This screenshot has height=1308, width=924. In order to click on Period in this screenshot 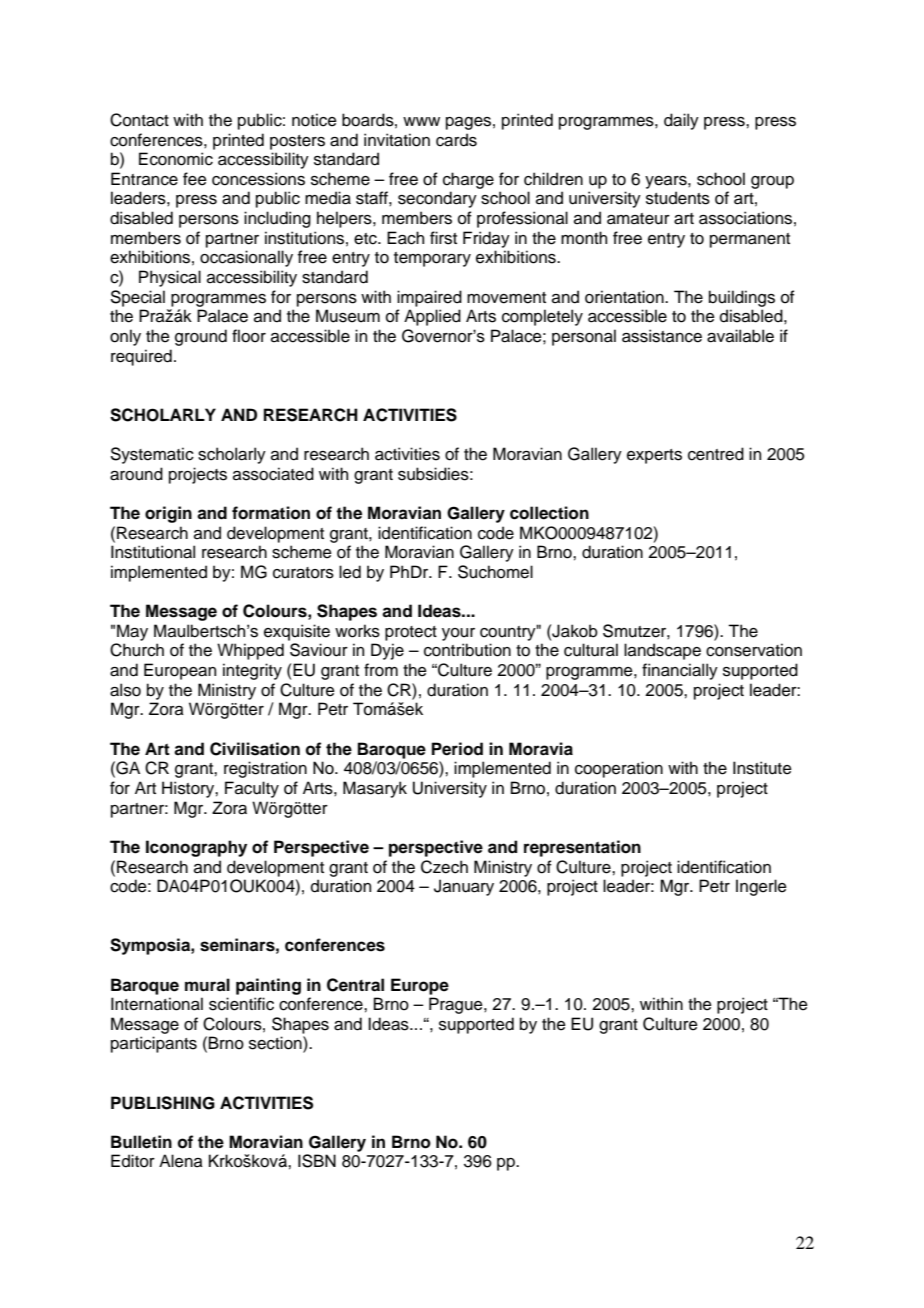, I will do `click(457, 749)`.
